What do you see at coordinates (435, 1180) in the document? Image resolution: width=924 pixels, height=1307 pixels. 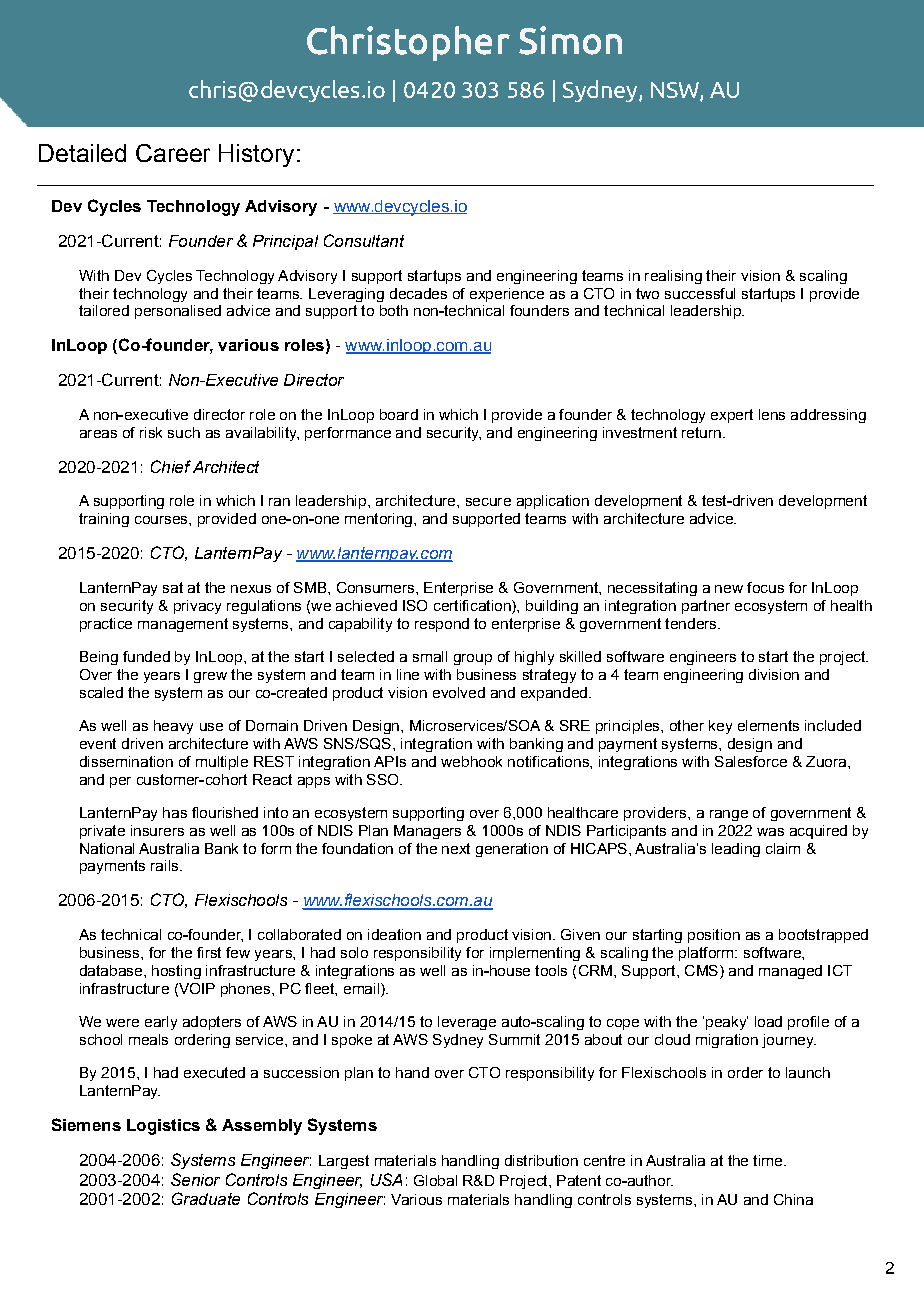 I see `Global` at bounding box center [435, 1180].
